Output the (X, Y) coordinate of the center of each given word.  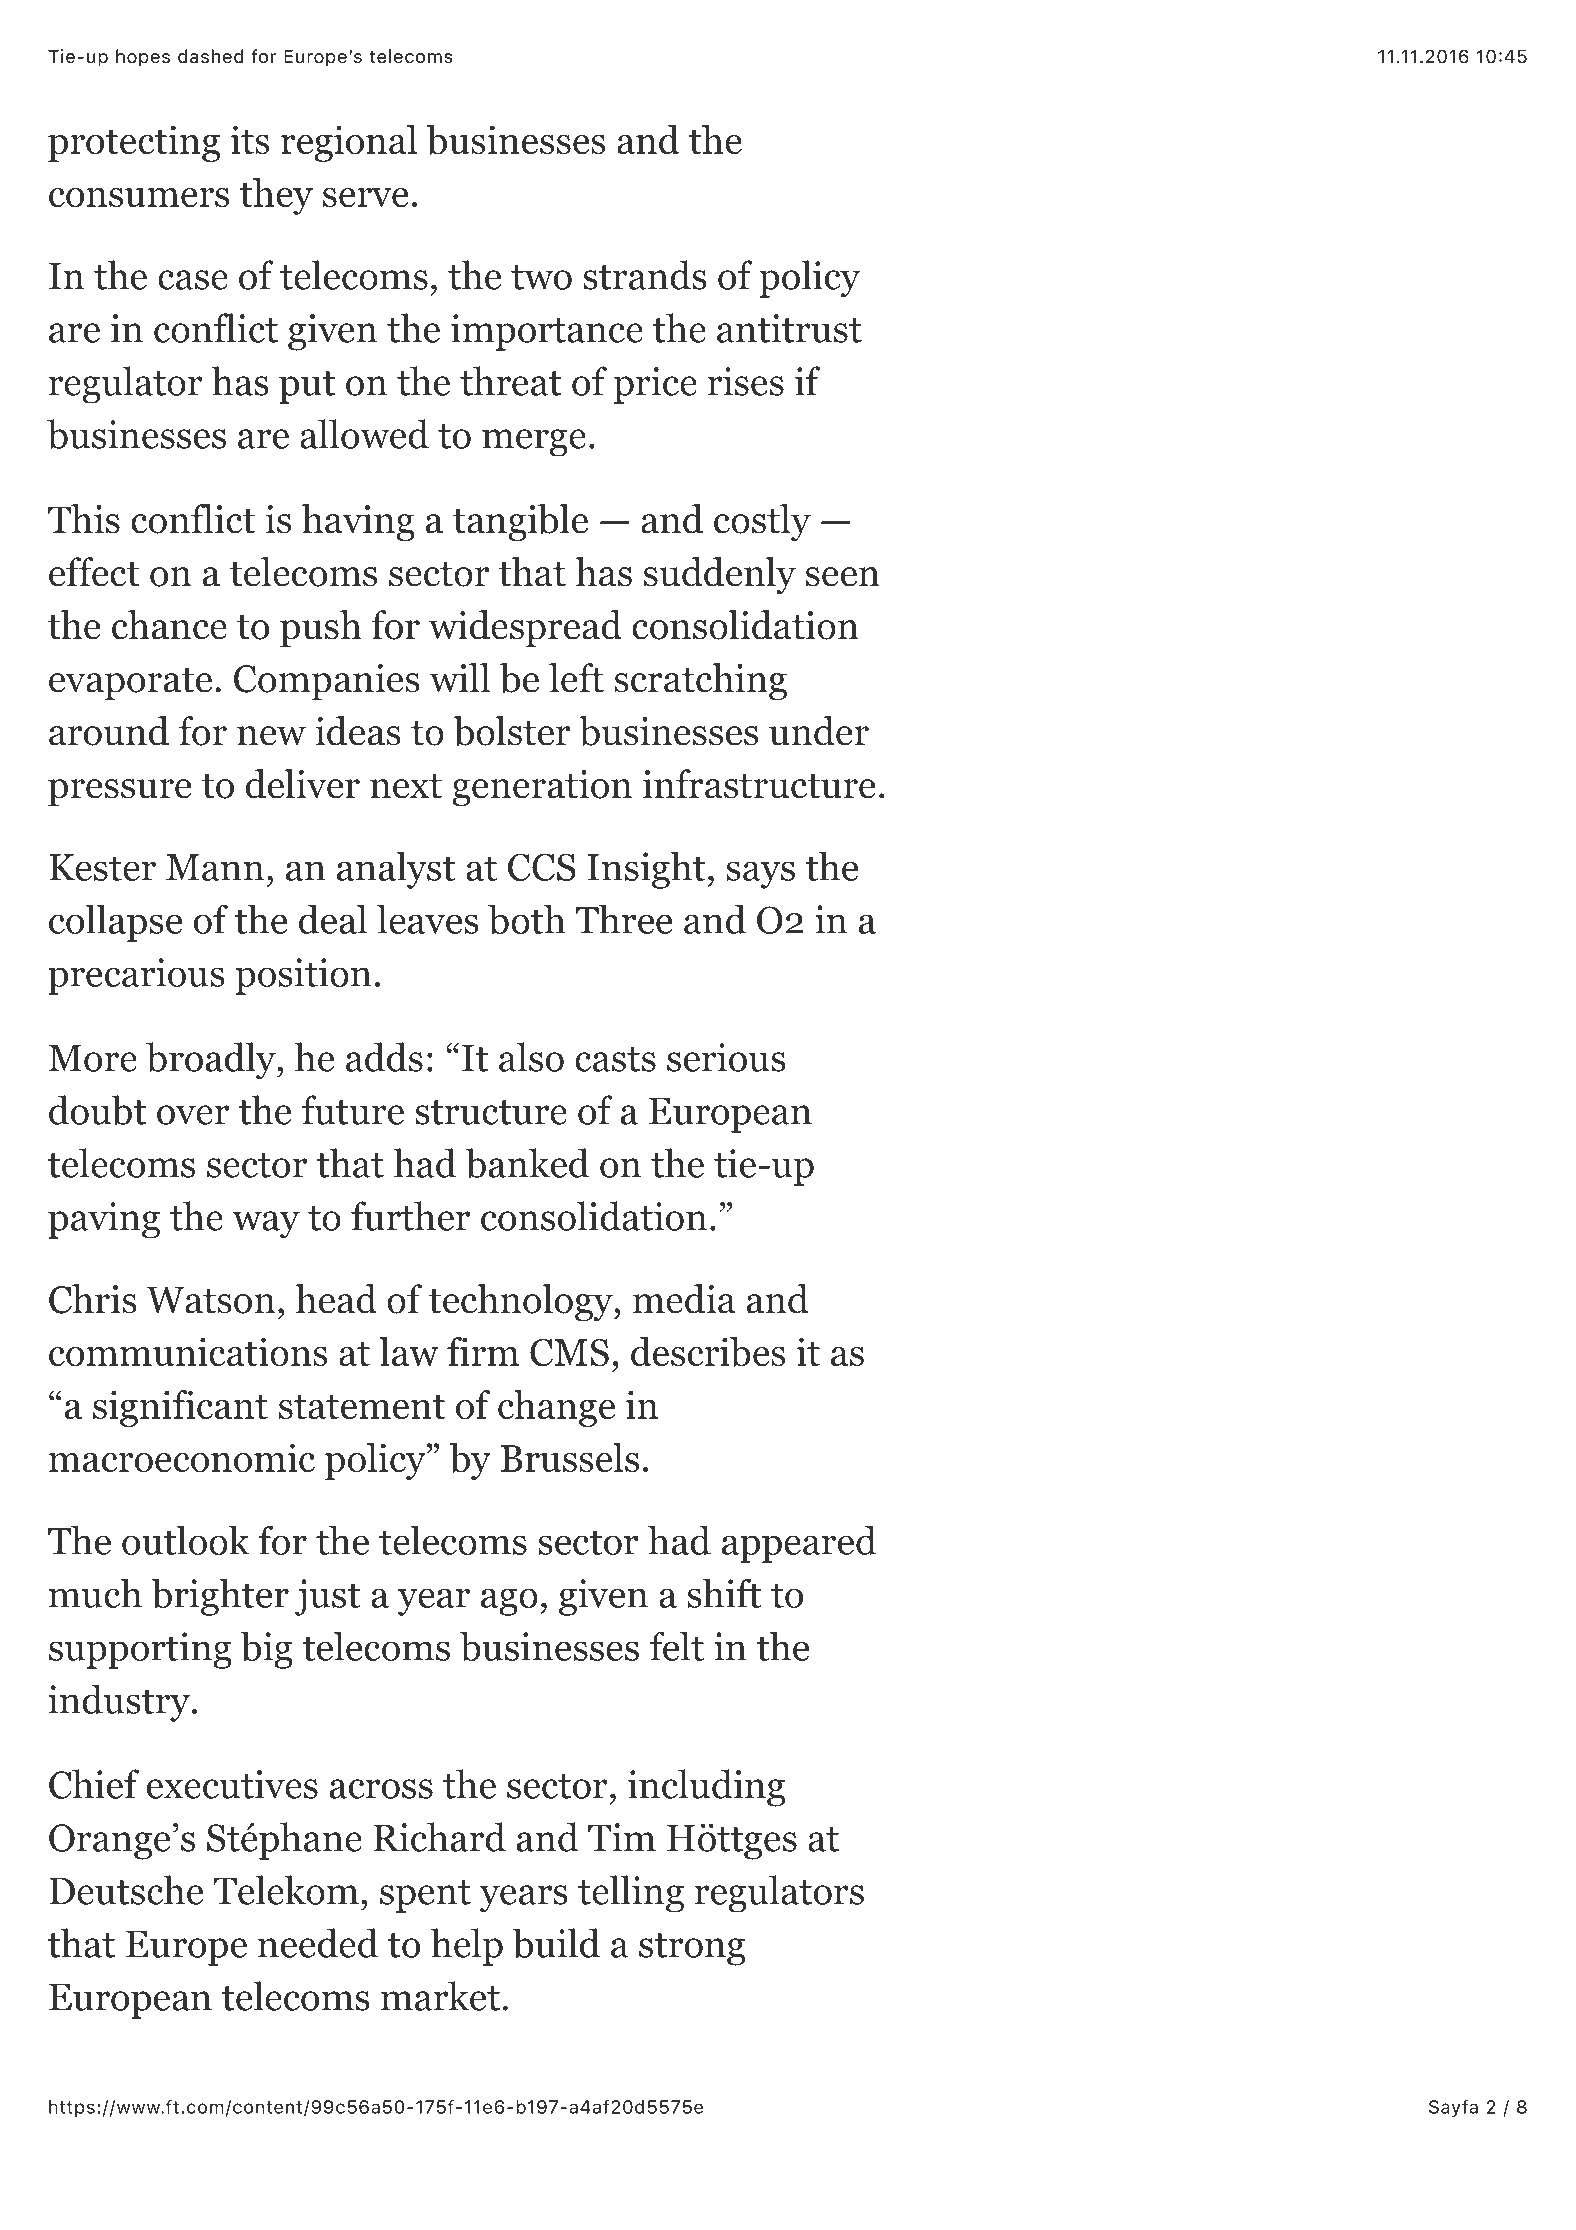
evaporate (130, 684)
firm (483, 1351)
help (467, 1947)
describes (708, 1352)
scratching (700, 682)
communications (188, 1352)
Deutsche (126, 1890)
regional (349, 143)
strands (645, 275)
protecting (134, 143)
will (460, 677)
